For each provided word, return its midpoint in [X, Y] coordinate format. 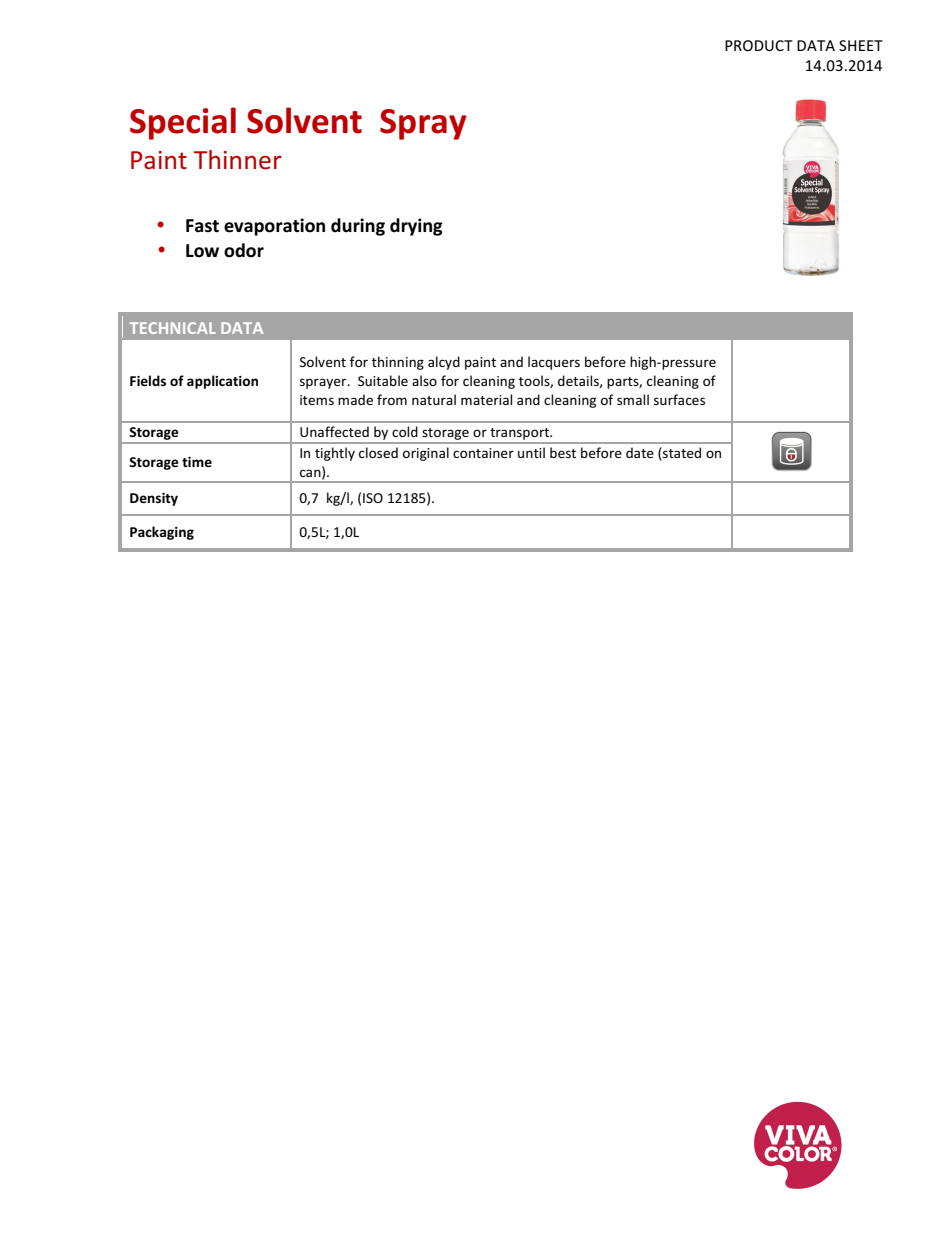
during [358, 227]
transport [521, 434]
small [633, 399]
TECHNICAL [172, 328]
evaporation [274, 227]
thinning [398, 363]
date [640, 452]
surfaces [679, 399]
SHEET [861, 45]
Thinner [238, 160]
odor [244, 250]
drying [416, 227]
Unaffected [334, 431]
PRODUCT [759, 45]
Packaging [162, 533]
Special [183, 123]
